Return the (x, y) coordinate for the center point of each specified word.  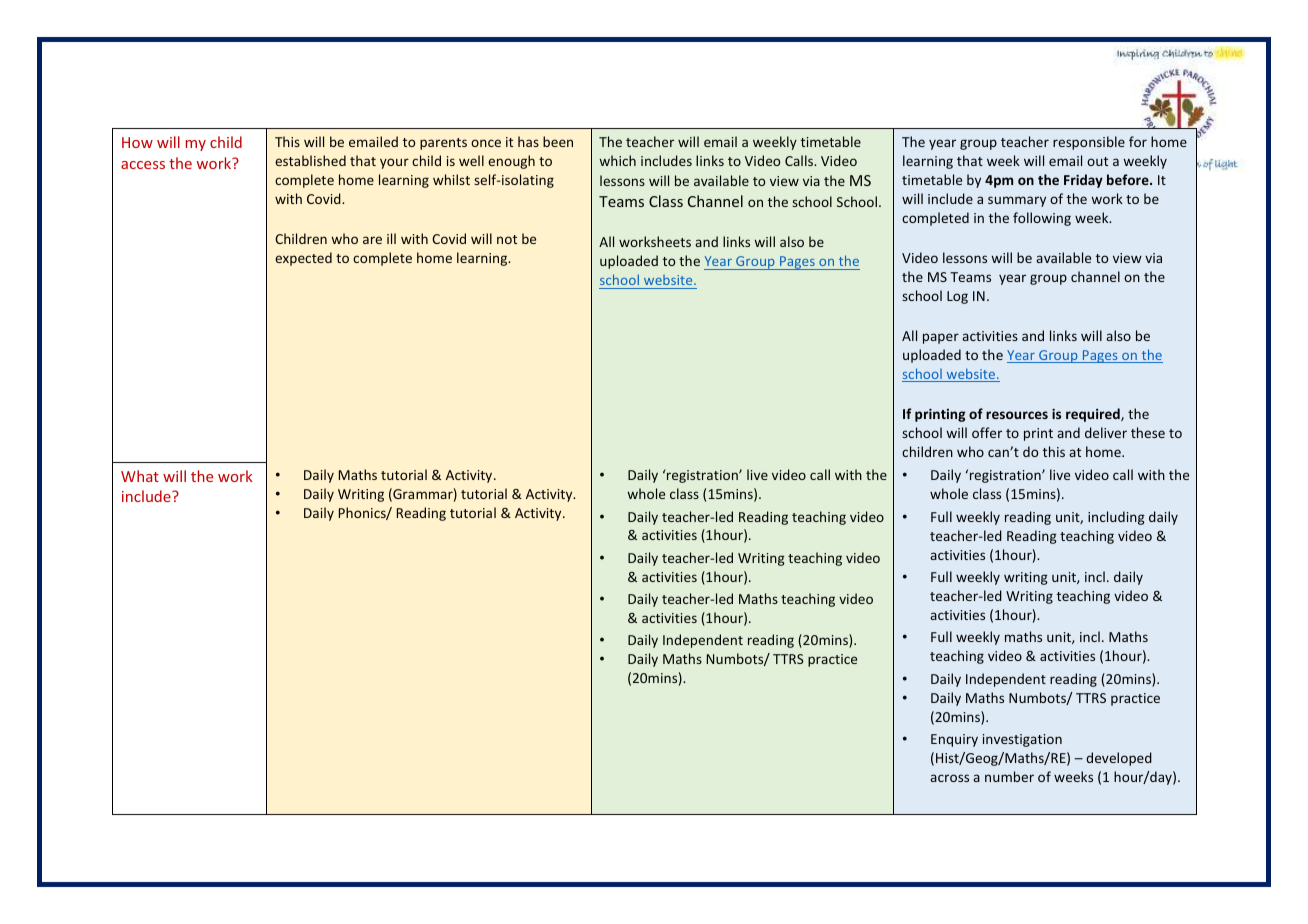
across (949, 778)
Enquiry (954, 740)
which (617, 160)
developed (1119, 759)
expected (303, 259)
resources (1017, 415)
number (1009, 776)
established (310, 160)
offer (987, 432)
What (140, 476)
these (1148, 432)
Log (957, 297)
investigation (1022, 740)
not (507, 239)
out (1097, 161)
